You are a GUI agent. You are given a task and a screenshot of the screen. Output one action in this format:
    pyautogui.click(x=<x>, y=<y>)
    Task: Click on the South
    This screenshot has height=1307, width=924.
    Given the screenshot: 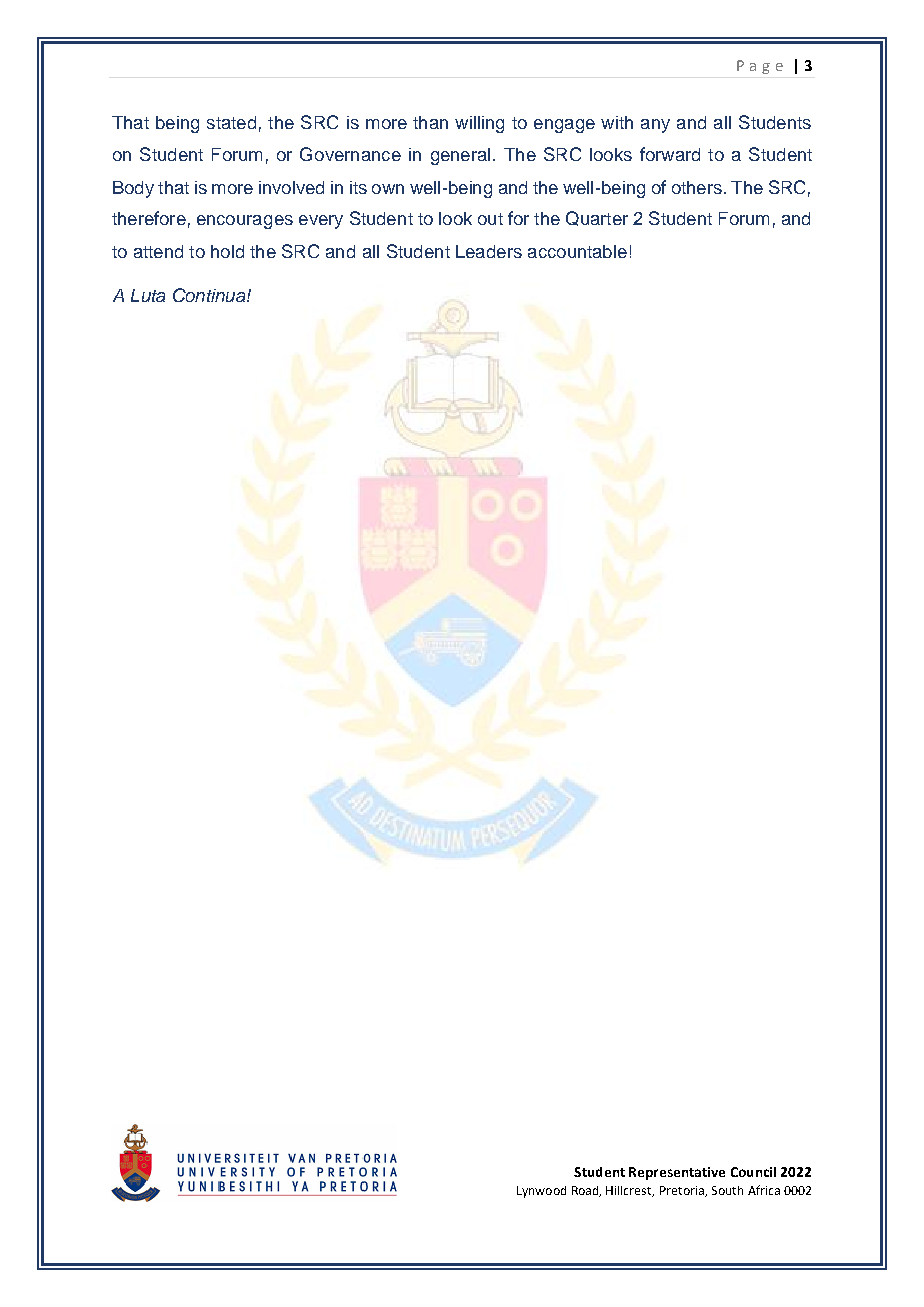 What is the action you would take?
    pyautogui.click(x=727, y=1190)
